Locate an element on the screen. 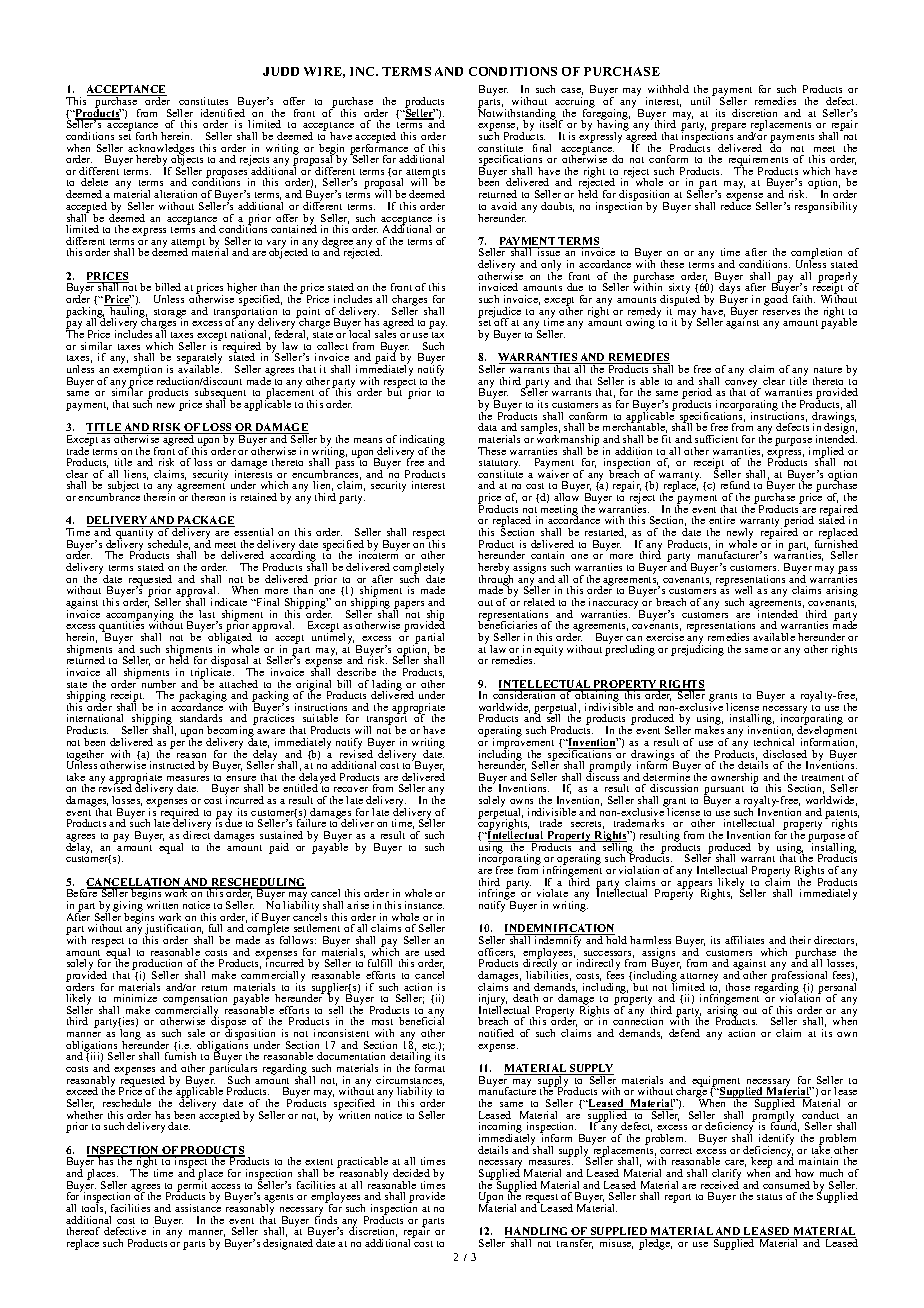 This screenshot has height=1308, width=924. owns is located at coordinates (521, 801).
